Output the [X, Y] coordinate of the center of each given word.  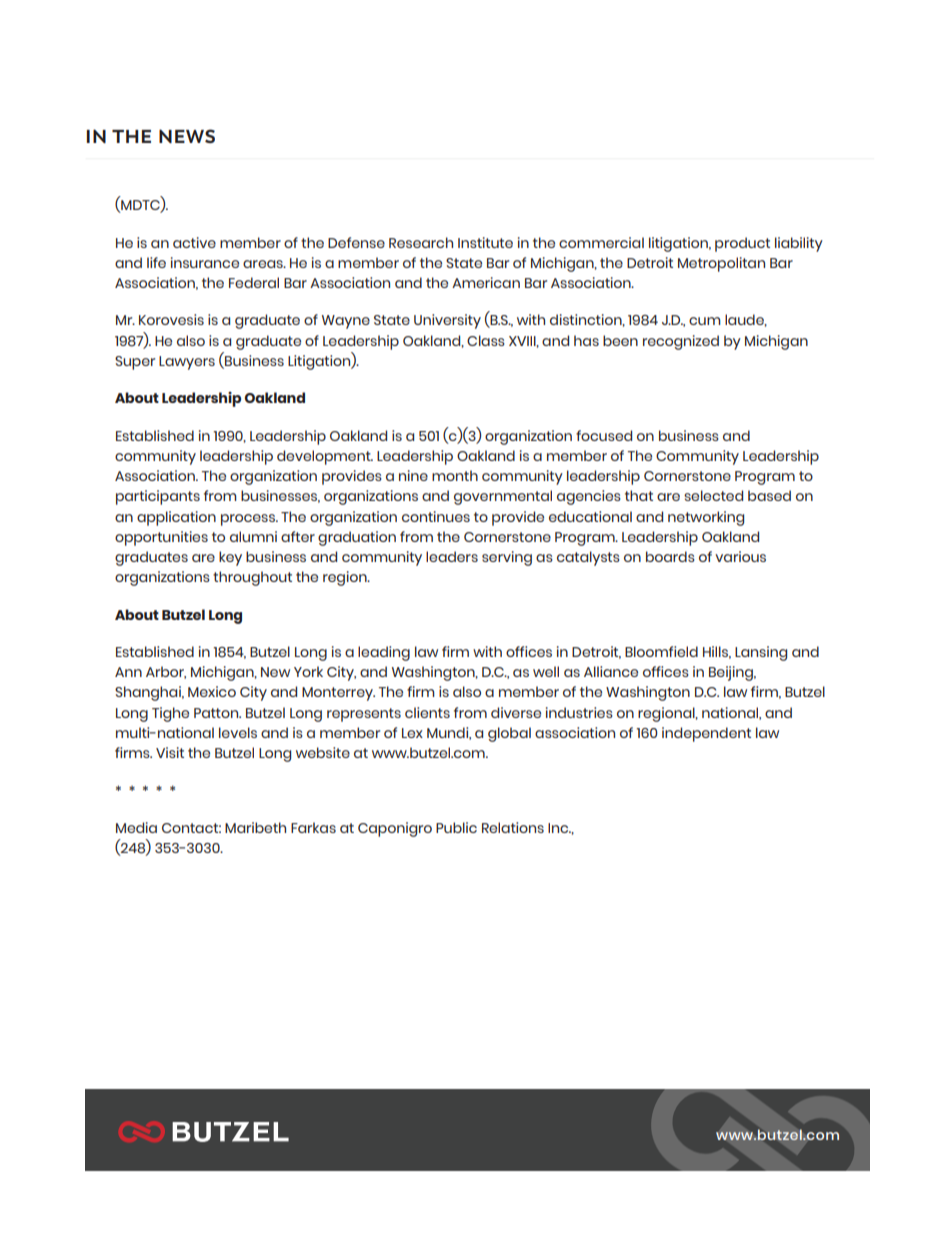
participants [158, 497]
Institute [485, 242]
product [742, 244]
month [455, 475]
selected [713, 495]
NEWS [187, 136]
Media [136, 827]
